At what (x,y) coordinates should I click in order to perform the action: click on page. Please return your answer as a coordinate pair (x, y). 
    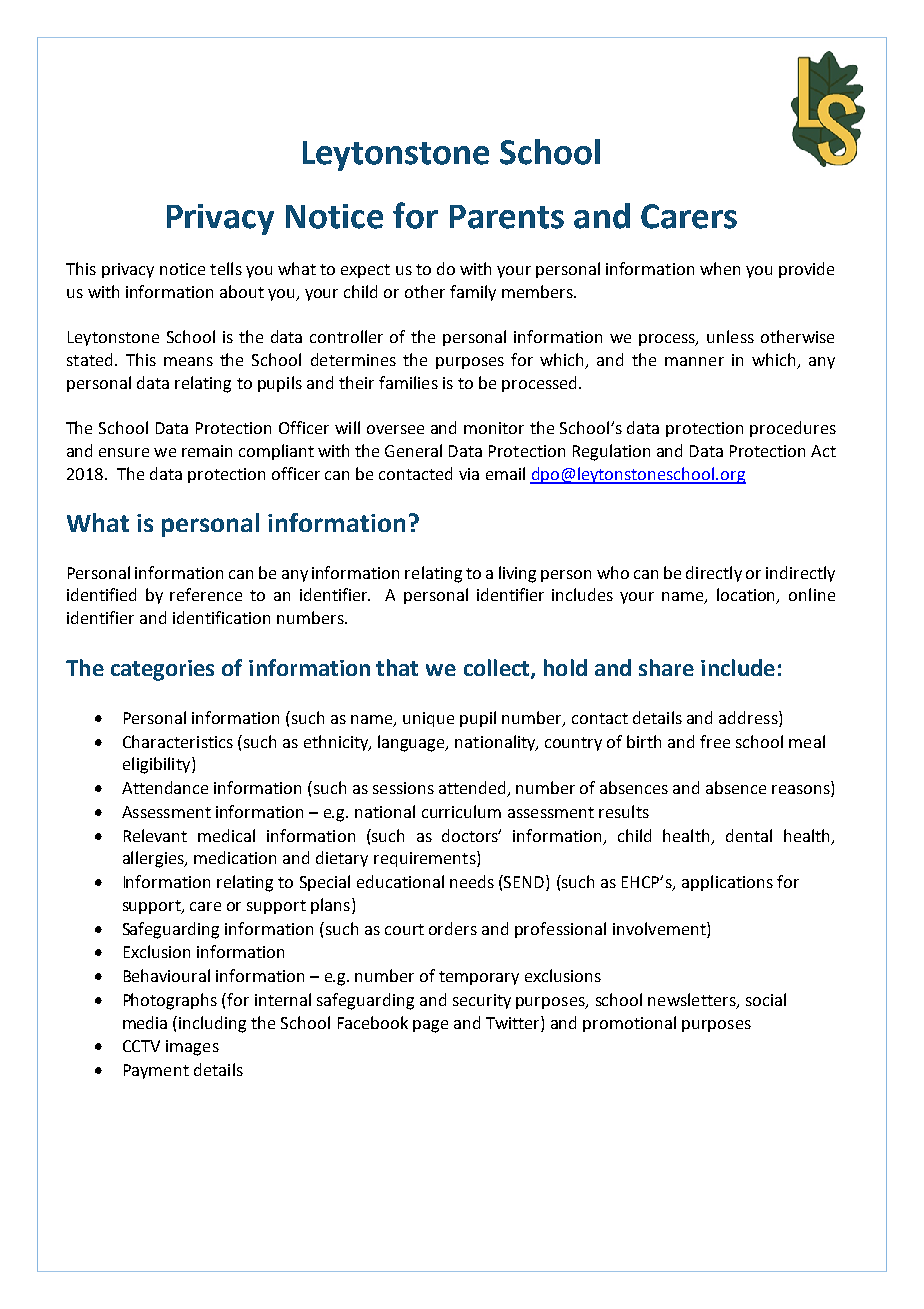
    Looking at the image, I should click on (430, 1026).
